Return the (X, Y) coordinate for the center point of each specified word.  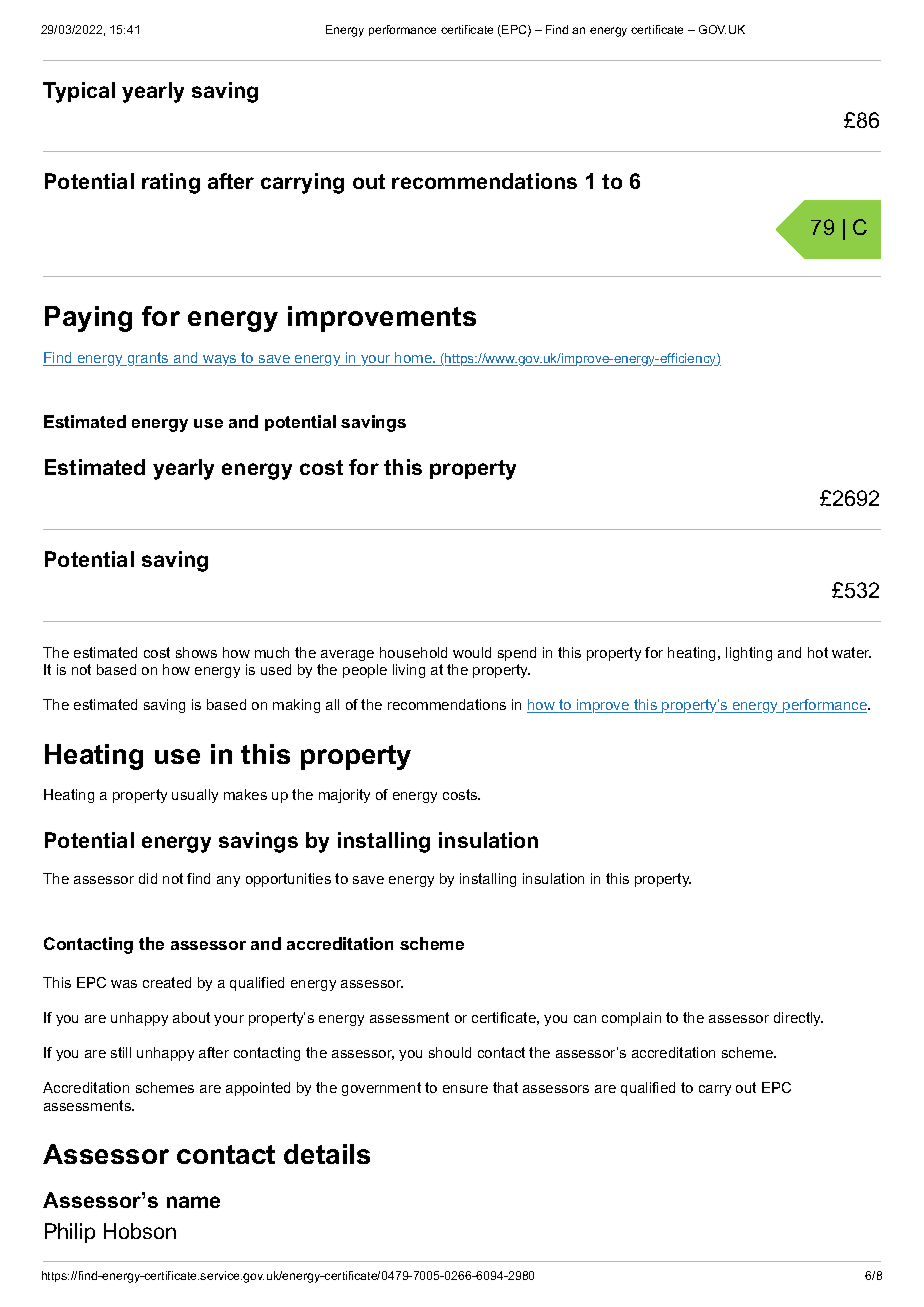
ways (220, 360)
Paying (88, 319)
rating (171, 183)
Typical (79, 92)
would (472, 652)
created (167, 982)
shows (196, 652)
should (450, 1052)
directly (798, 1019)
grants (148, 359)
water (851, 652)
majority (344, 796)
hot (818, 652)
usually (195, 796)
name (193, 1202)
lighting (749, 654)
